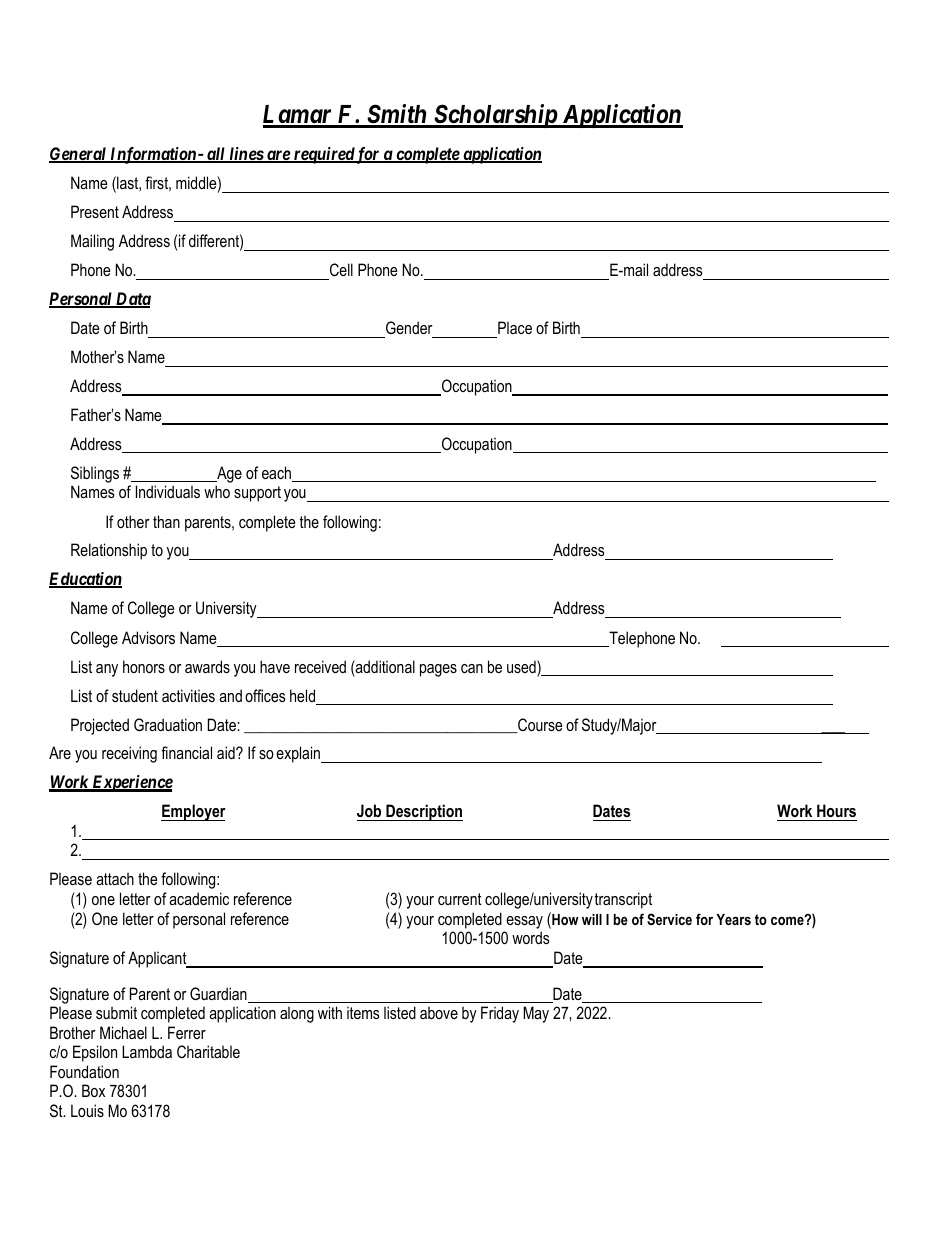 Image resolution: width=952 pixels, height=1233 pixels. What do you see at coordinates (95, 474) in the image?
I see `Siblings` at bounding box center [95, 474].
